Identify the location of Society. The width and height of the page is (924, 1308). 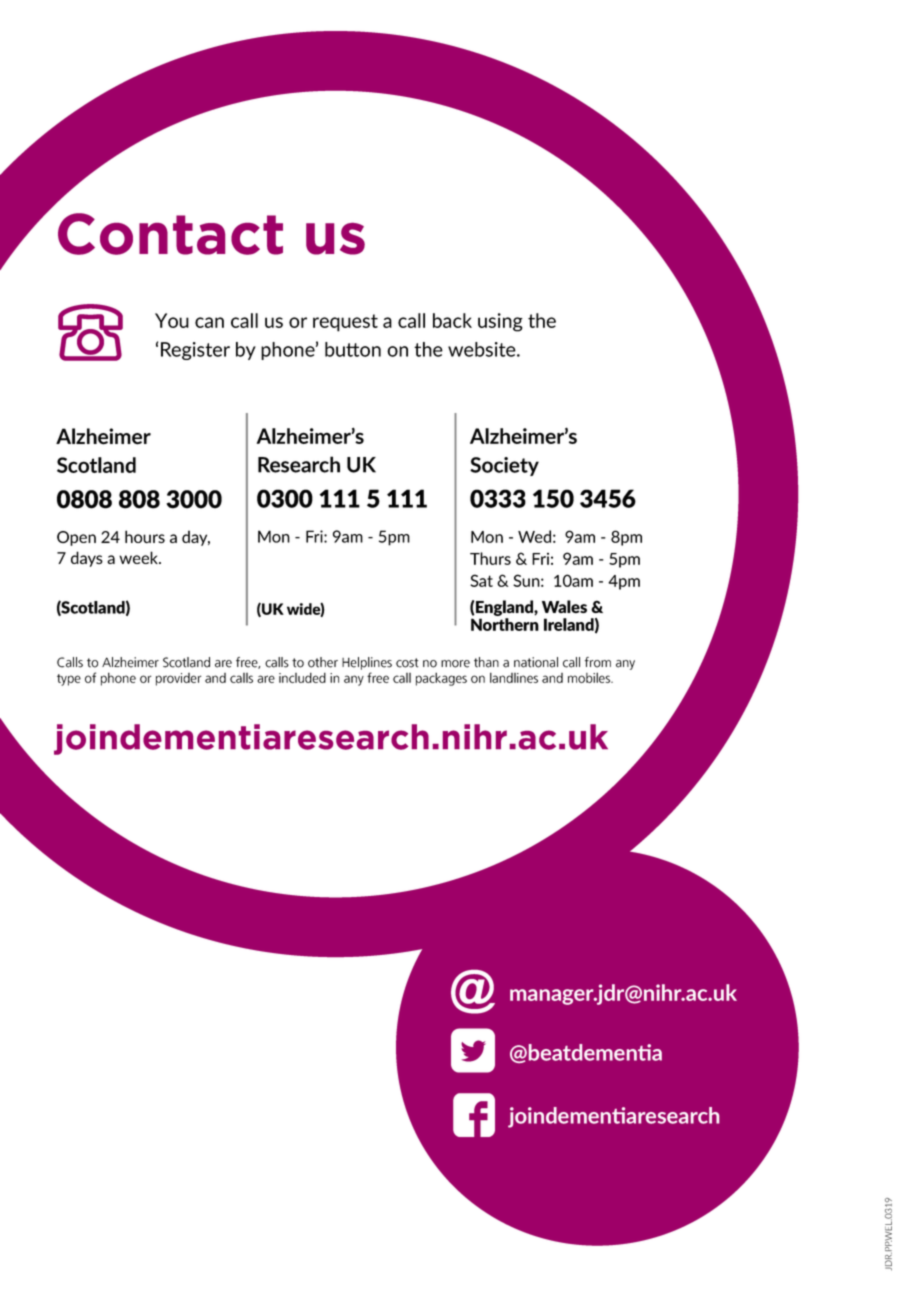
(504, 466).
